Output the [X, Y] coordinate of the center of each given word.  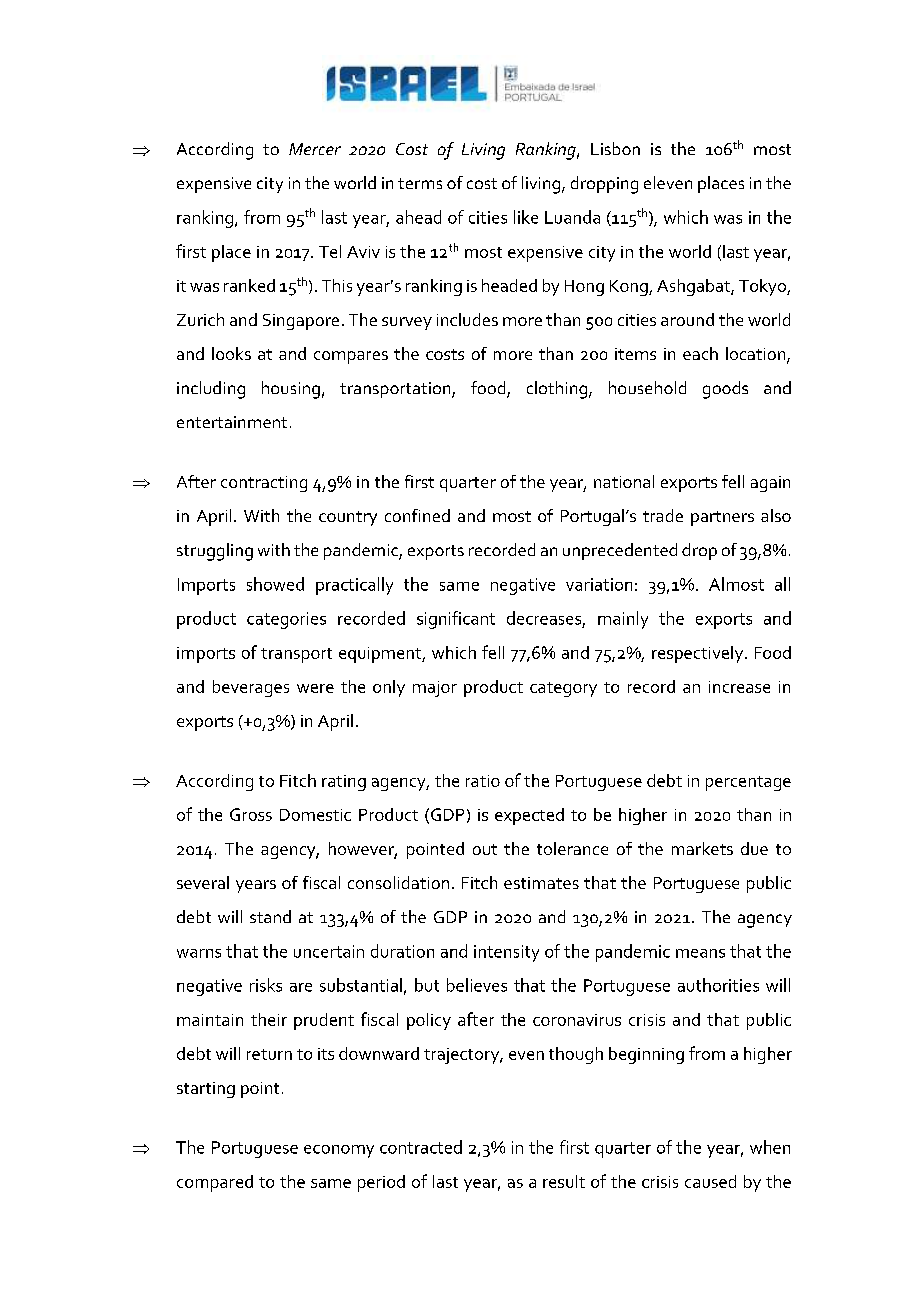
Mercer [315, 149]
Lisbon [615, 148]
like [526, 217]
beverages [251, 688]
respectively [699, 654]
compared [215, 1183]
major [435, 689]
